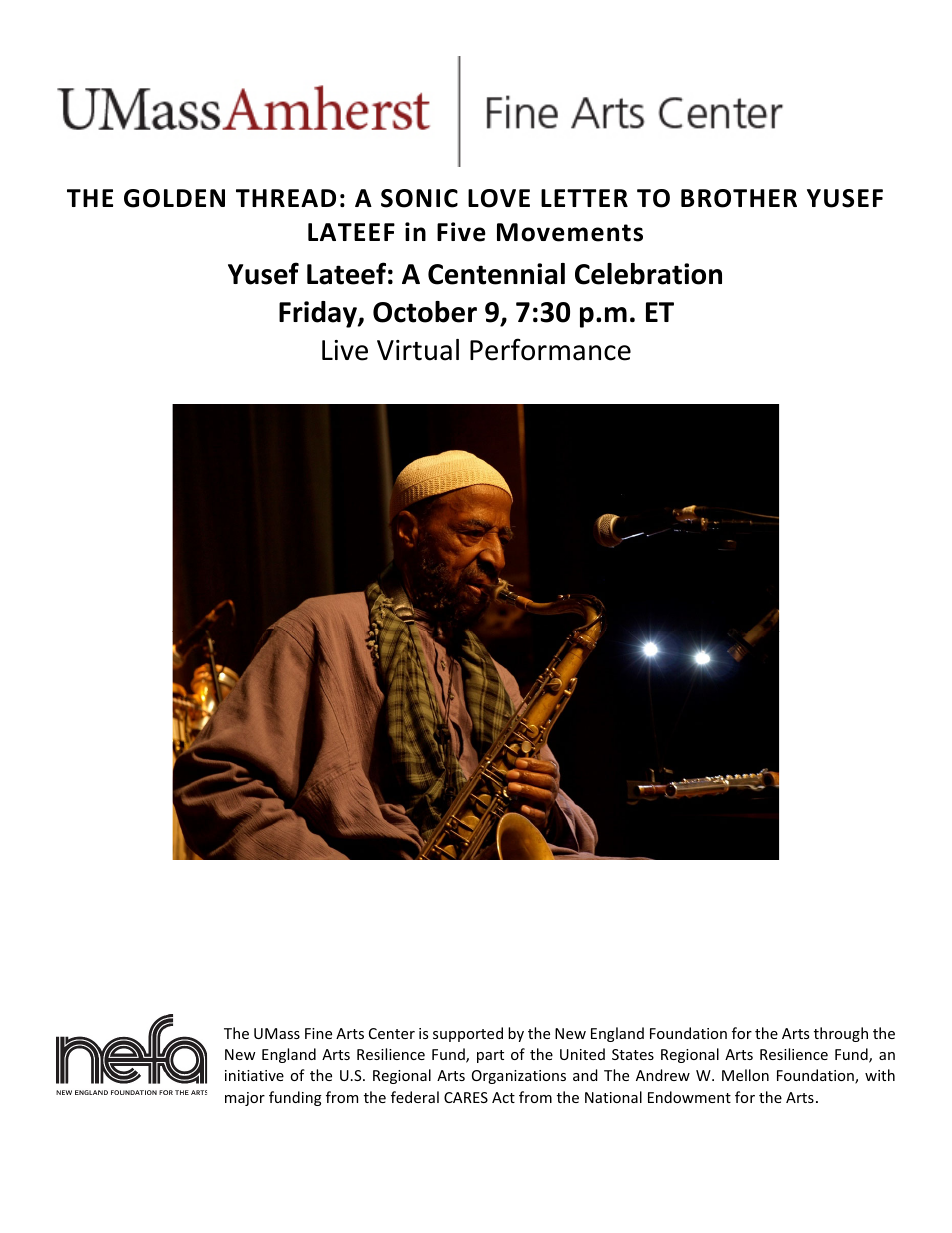 The image size is (952, 1233). Describe the element at coordinates (345, 350) in the screenshot. I see `Live` at that location.
